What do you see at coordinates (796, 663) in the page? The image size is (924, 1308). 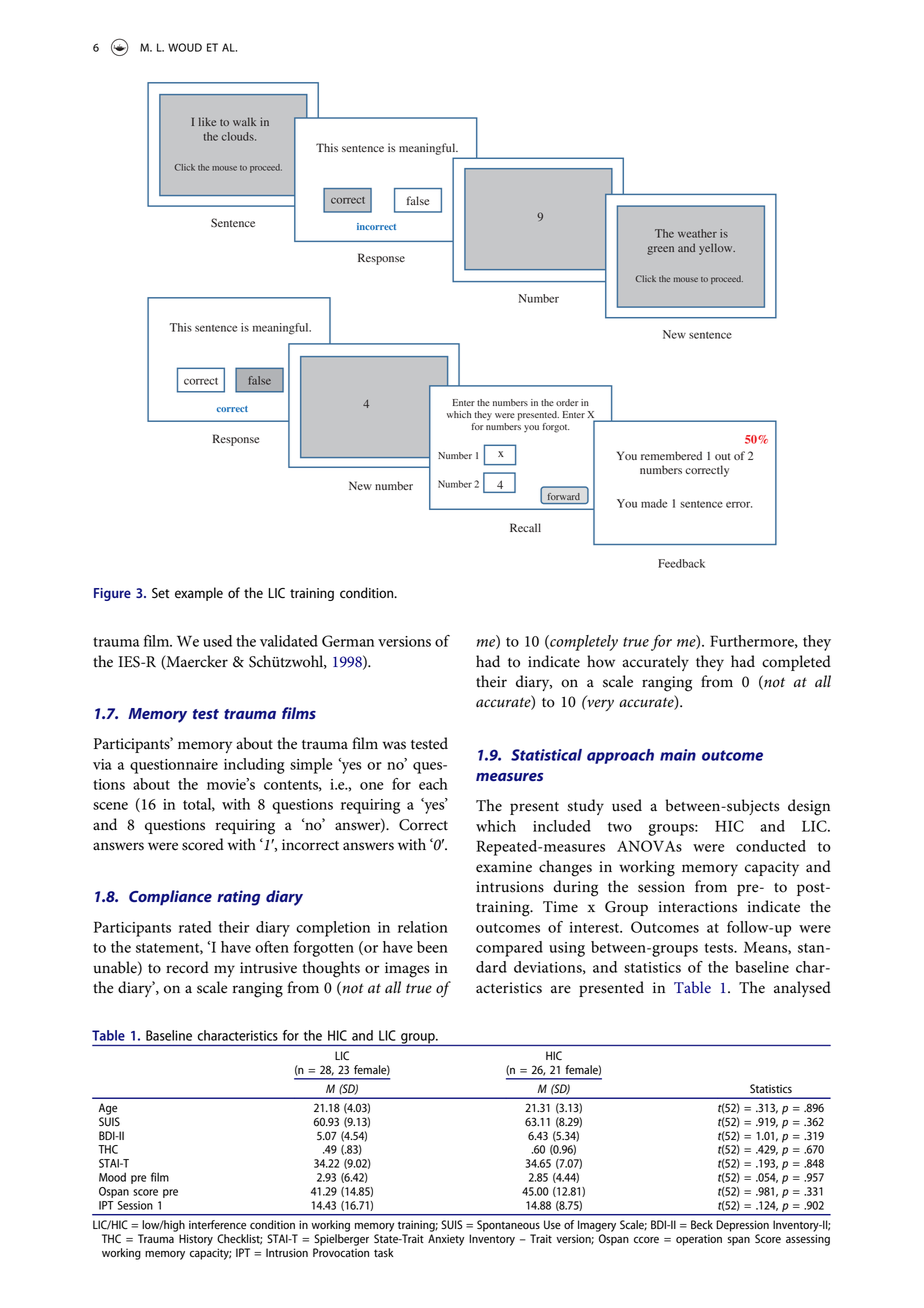 I see `completed` at bounding box center [796, 663].
